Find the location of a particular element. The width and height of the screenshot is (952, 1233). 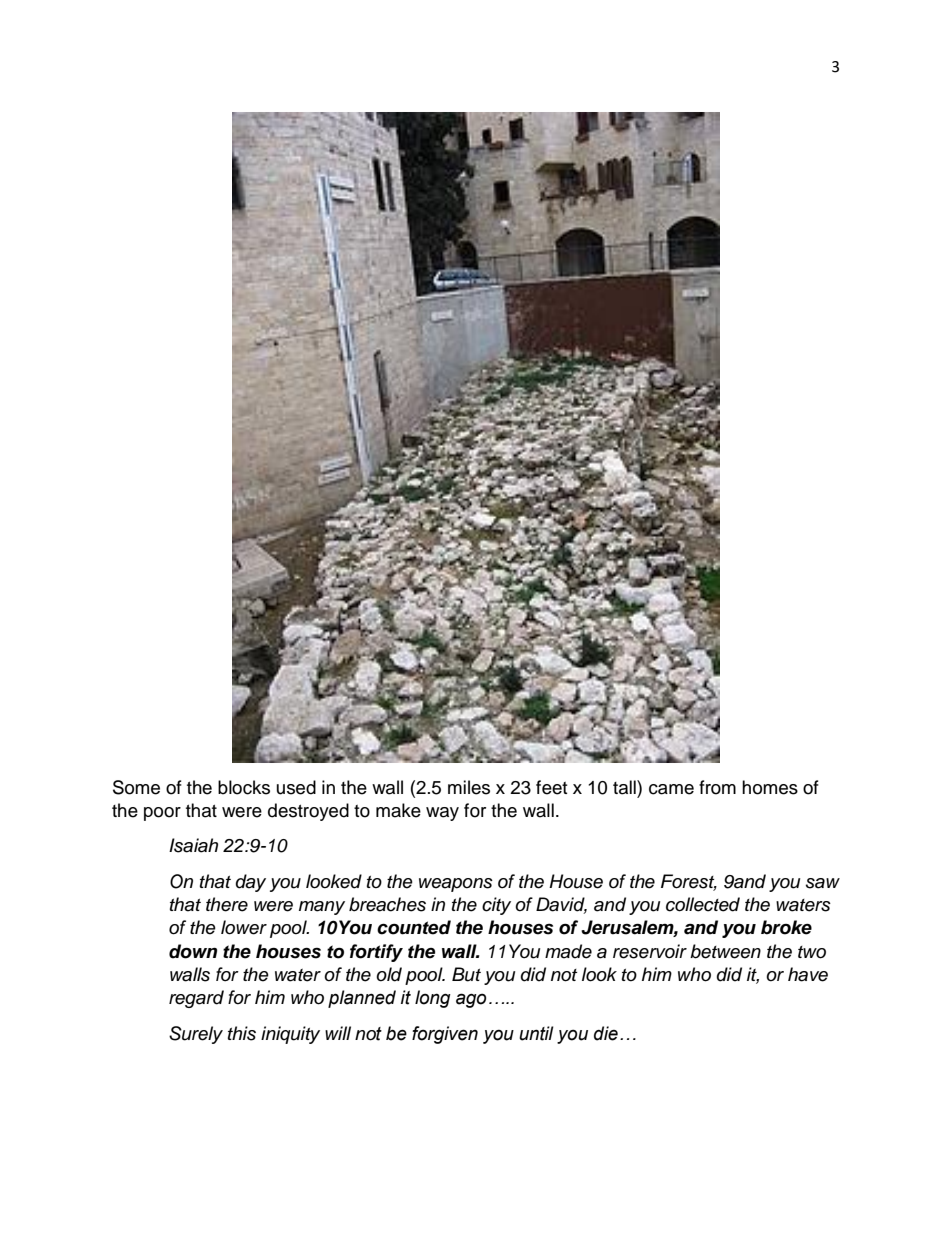

this is located at coordinates (242, 1033).
